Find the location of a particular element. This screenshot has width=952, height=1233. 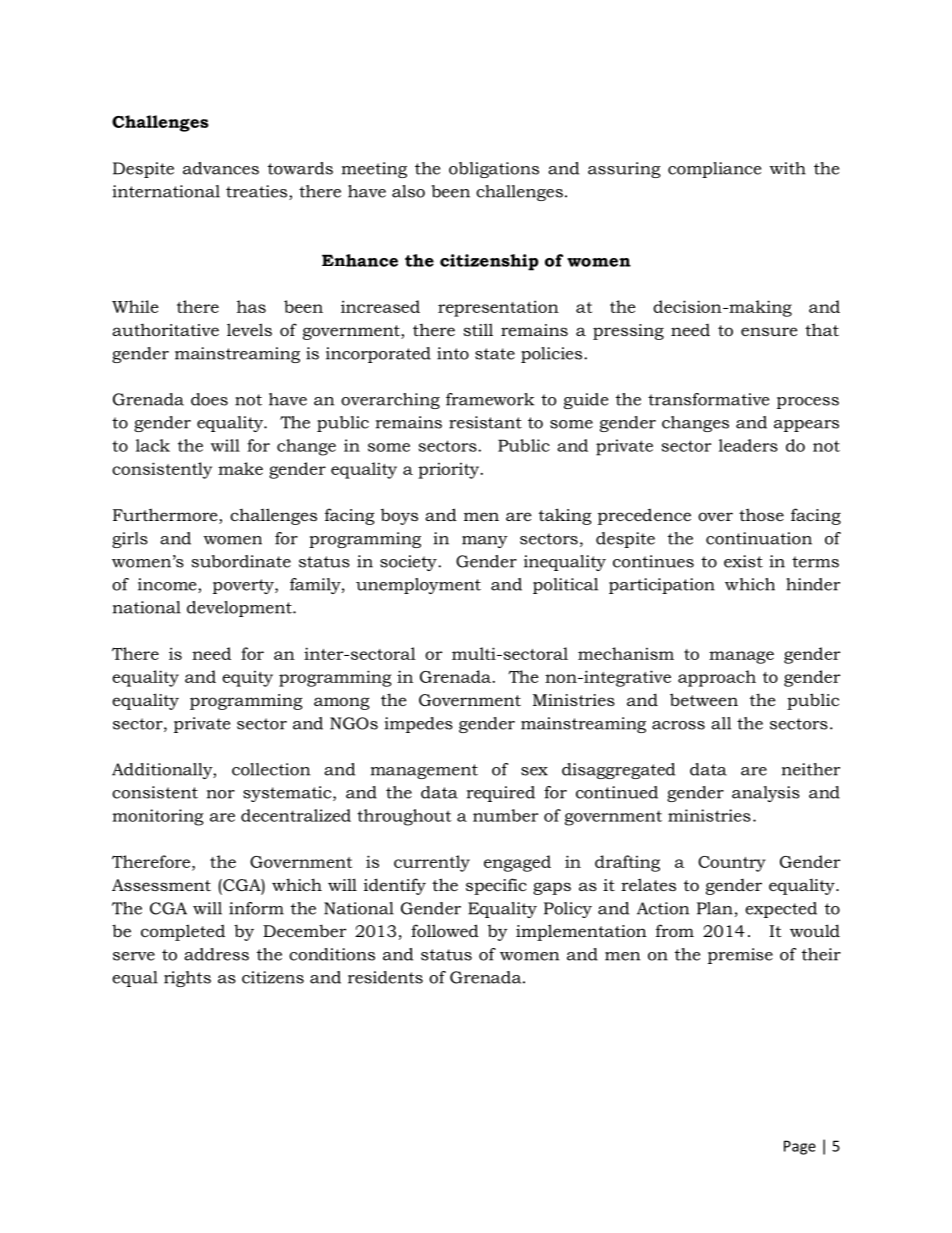

obligations is located at coordinates (494, 170).
